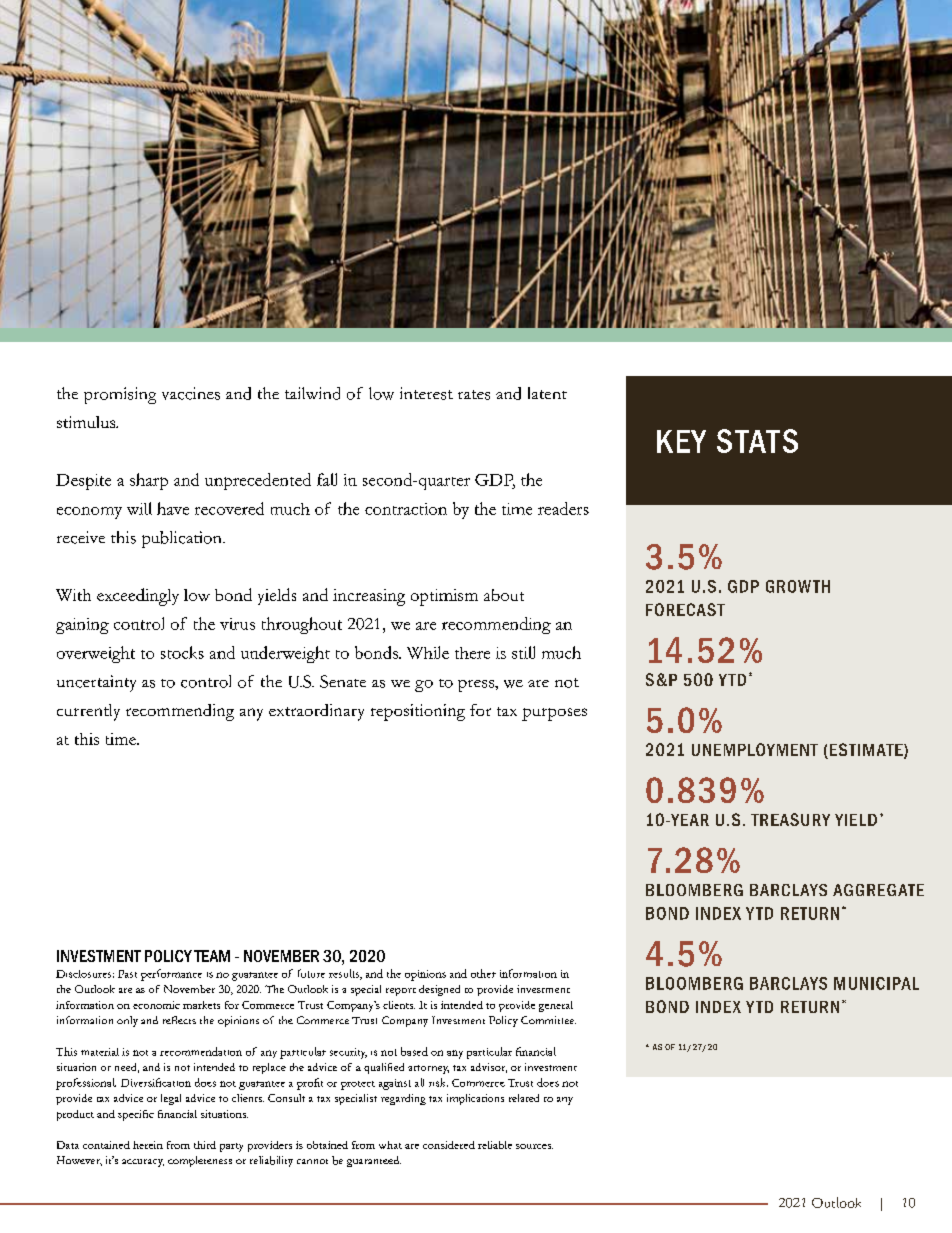  Describe the element at coordinates (474, 395) in the page. I see `rates` at that location.
